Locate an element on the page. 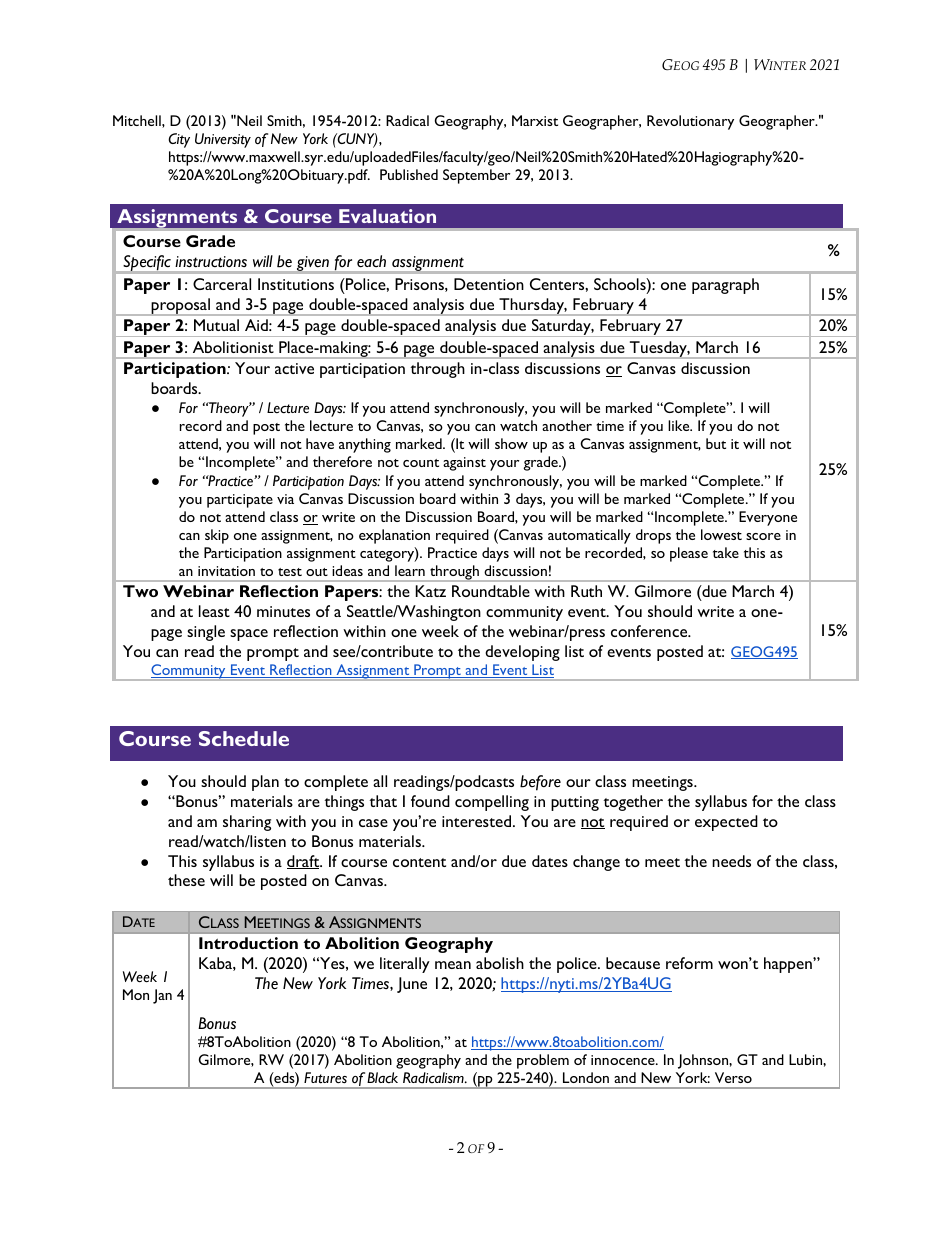 This image has height=1233, width=952. Schedule is located at coordinates (244, 738).
